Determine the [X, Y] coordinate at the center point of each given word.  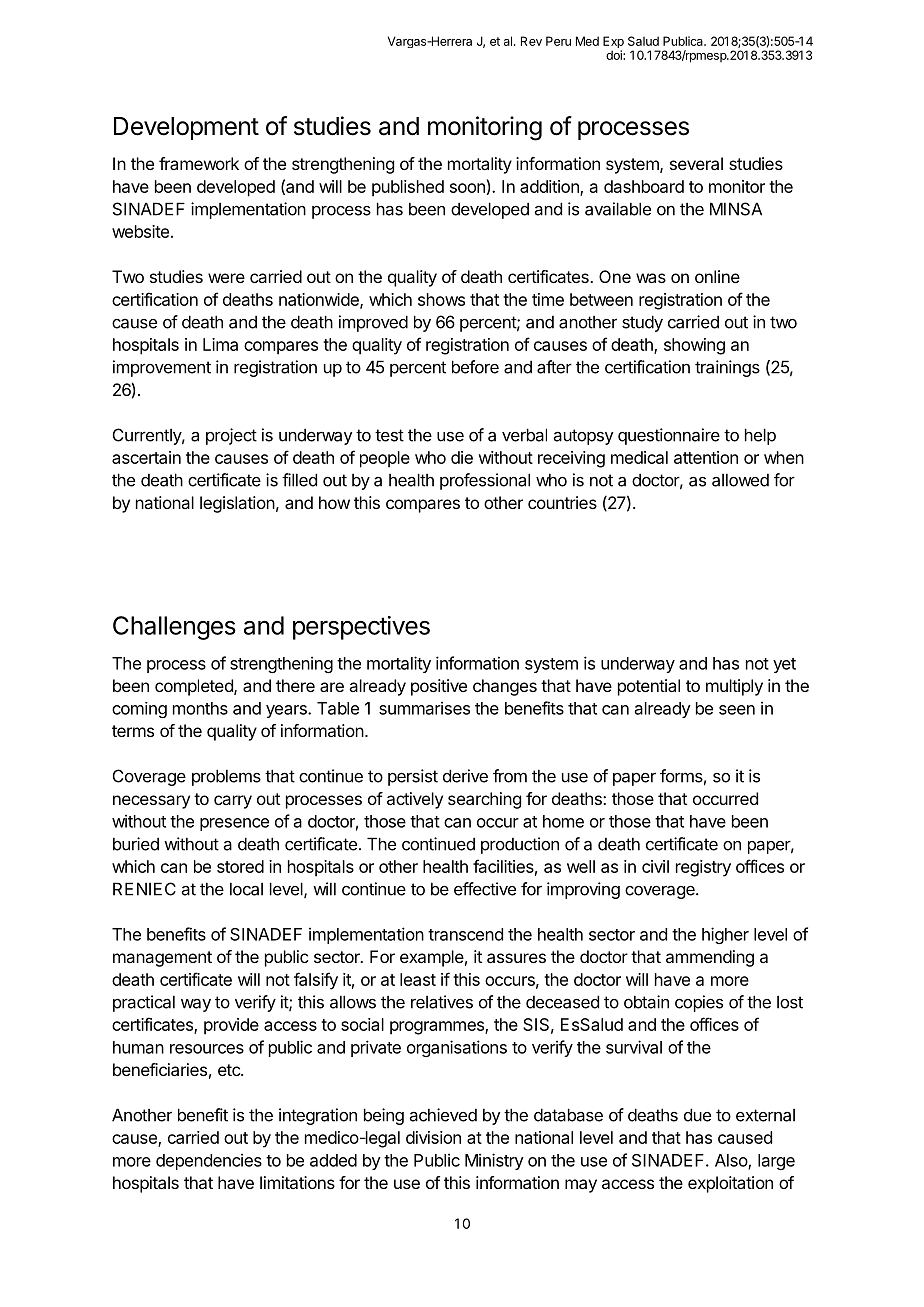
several [696, 163]
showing [694, 346]
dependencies [209, 1161]
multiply [734, 687]
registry [703, 868]
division [433, 1137]
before [475, 367]
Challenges [174, 628]
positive [439, 687]
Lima [220, 344]
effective [485, 889]
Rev [531, 41]
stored [240, 866]
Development [186, 128]
